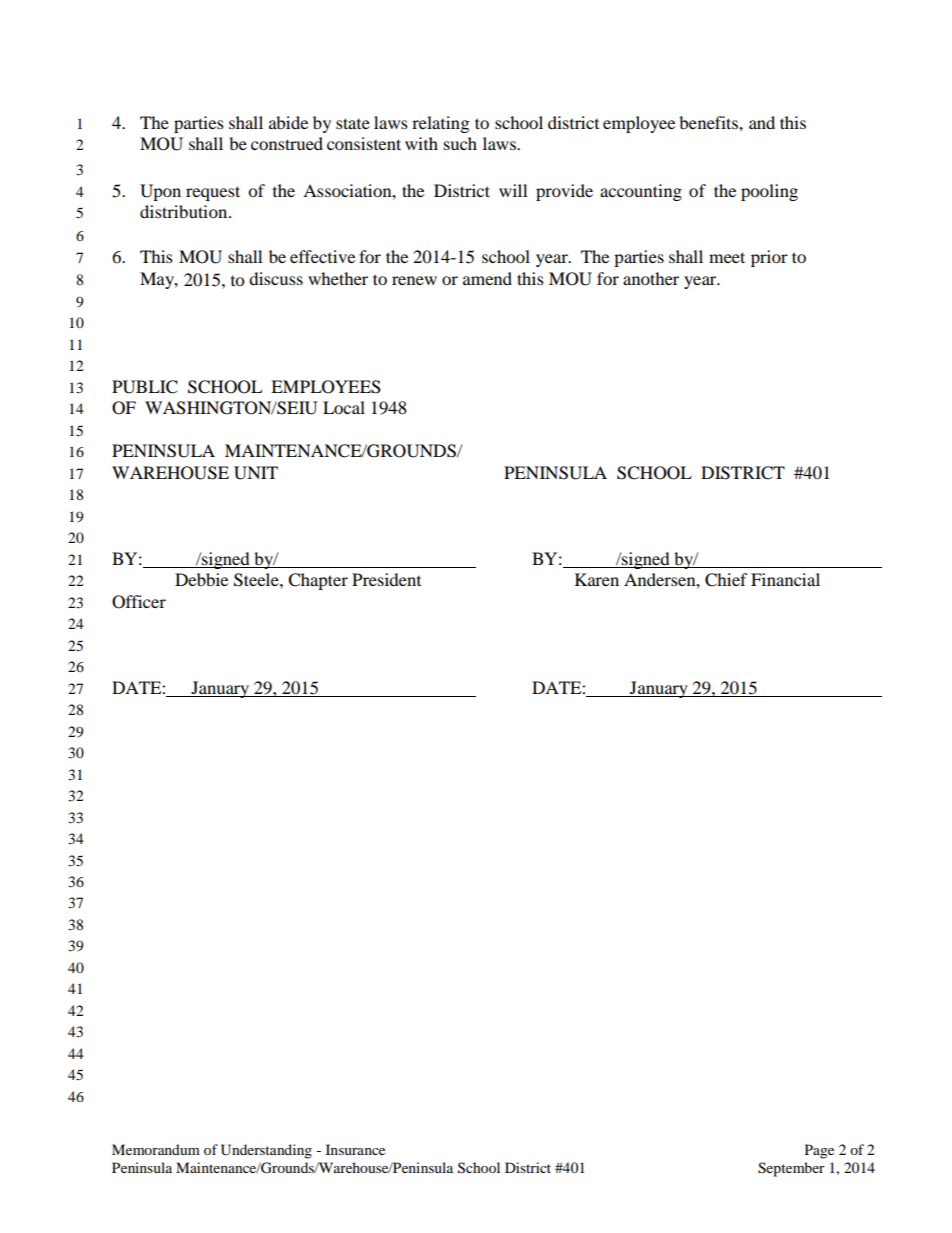 This image has width=952, height=1233. Describe the element at coordinates (791, 1169) in the image. I see `September` at that location.
